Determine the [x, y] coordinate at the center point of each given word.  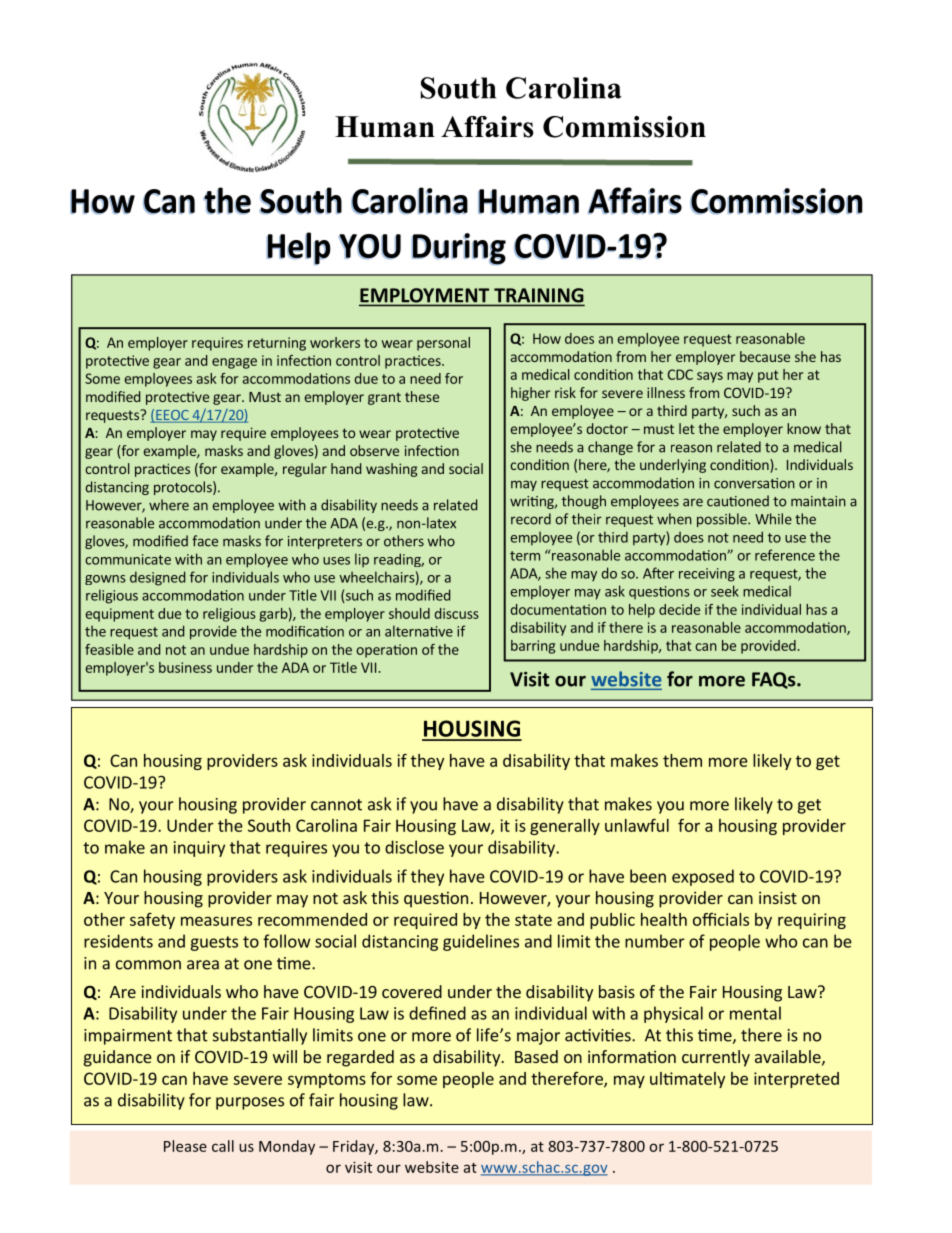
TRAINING [538, 296]
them [682, 760]
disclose [414, 847]
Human [385, 127]
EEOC [172, 416]
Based [536, 1056]
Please [185, 1146]
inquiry [199, 849]
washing [391, 470]
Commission [624, 127]
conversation [754, 483]
